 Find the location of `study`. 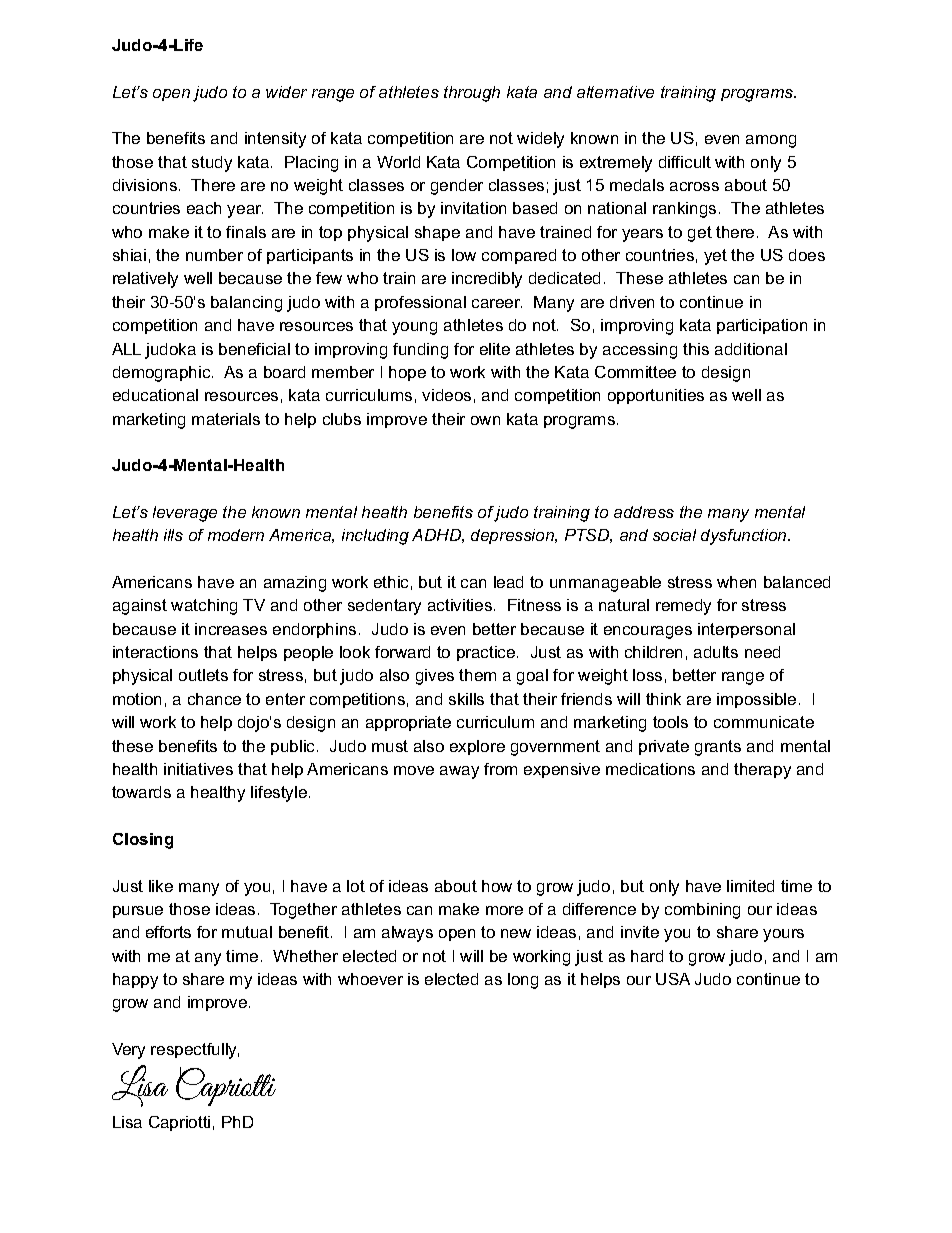

study is located at coordinates (212, 164).
